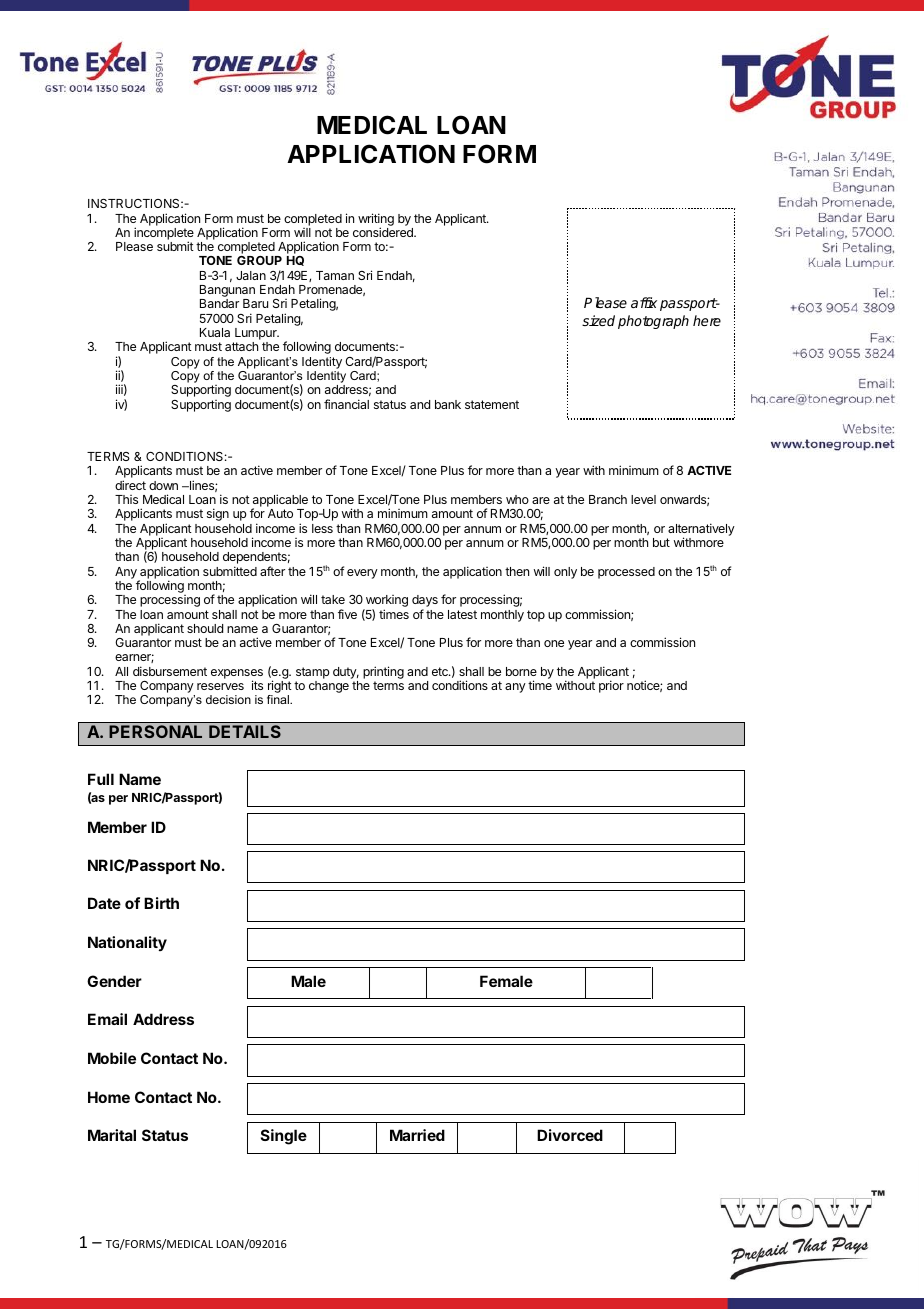 The width and height of the page is (924, 1309). I want to click on Home, so click(109, 1097).
